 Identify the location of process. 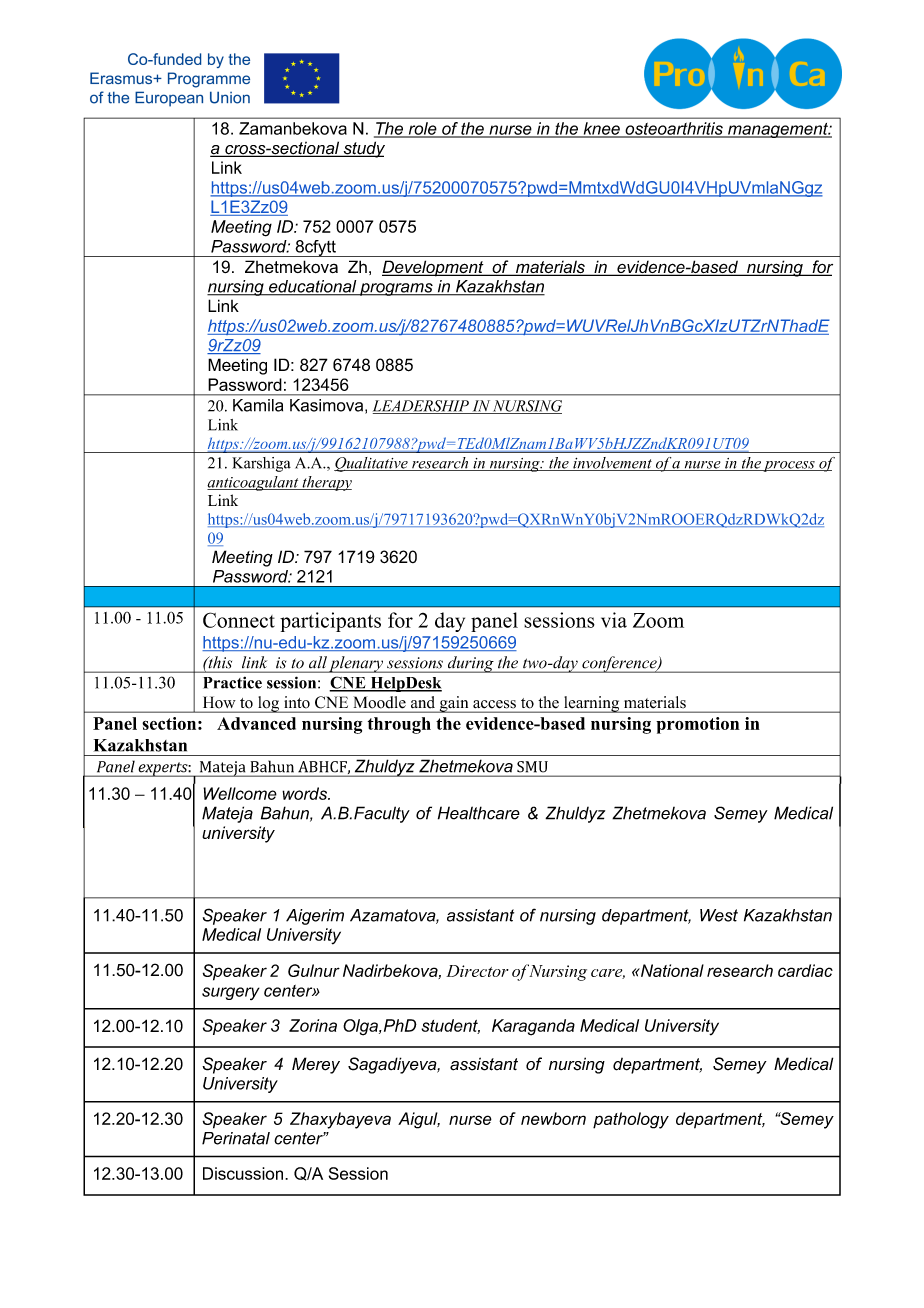
(789, 466).
